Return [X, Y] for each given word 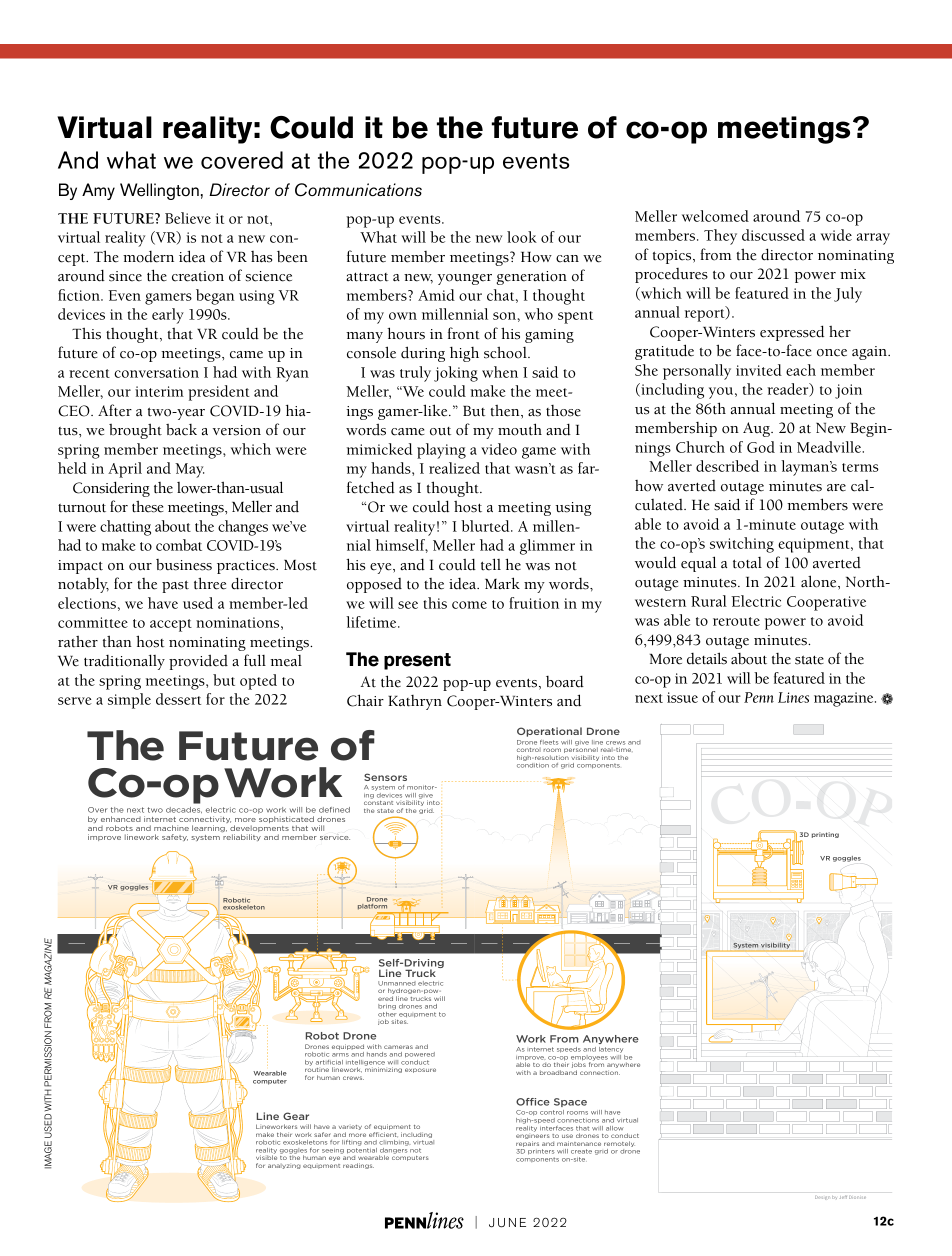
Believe [188, 218]
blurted [486, 526]
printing [825, 835]
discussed [773, 235]
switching [742, 545]
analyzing [284, 1166]
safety [175, 837]
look [522, 237]
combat [179, 545]
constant [378, 803]
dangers [393, 1150]
